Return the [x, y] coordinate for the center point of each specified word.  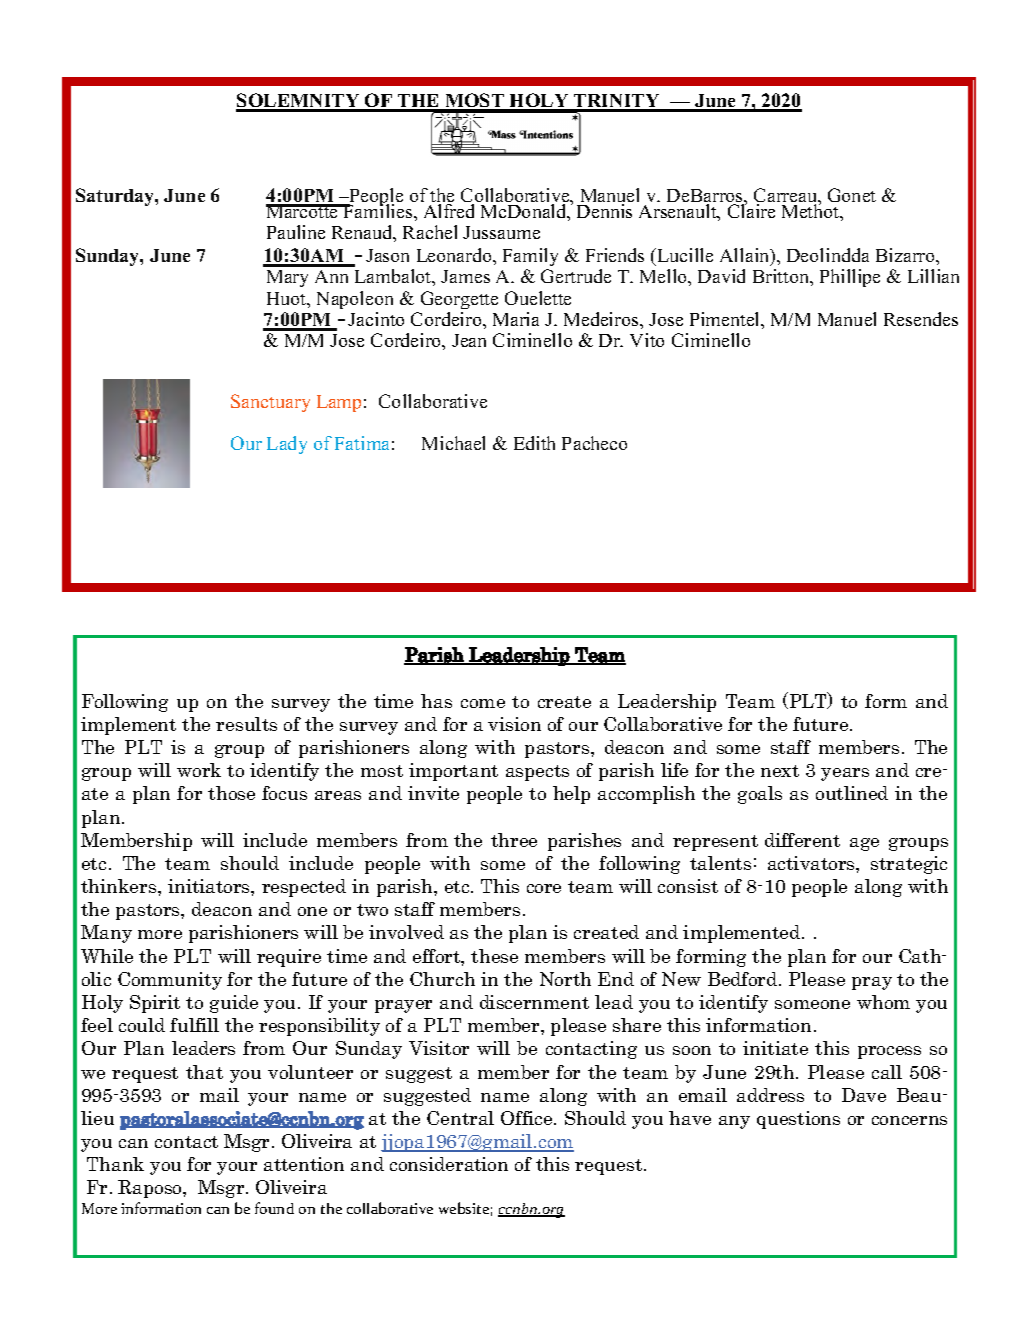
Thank [115, 1164]
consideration [449, 1164]
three [514, 840]
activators [812, 863]
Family [530, 257]
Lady [287, 445]
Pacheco [594, 443]
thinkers [120, 886]
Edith [534, 443]
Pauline [296, 232]
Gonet [852, 195]
